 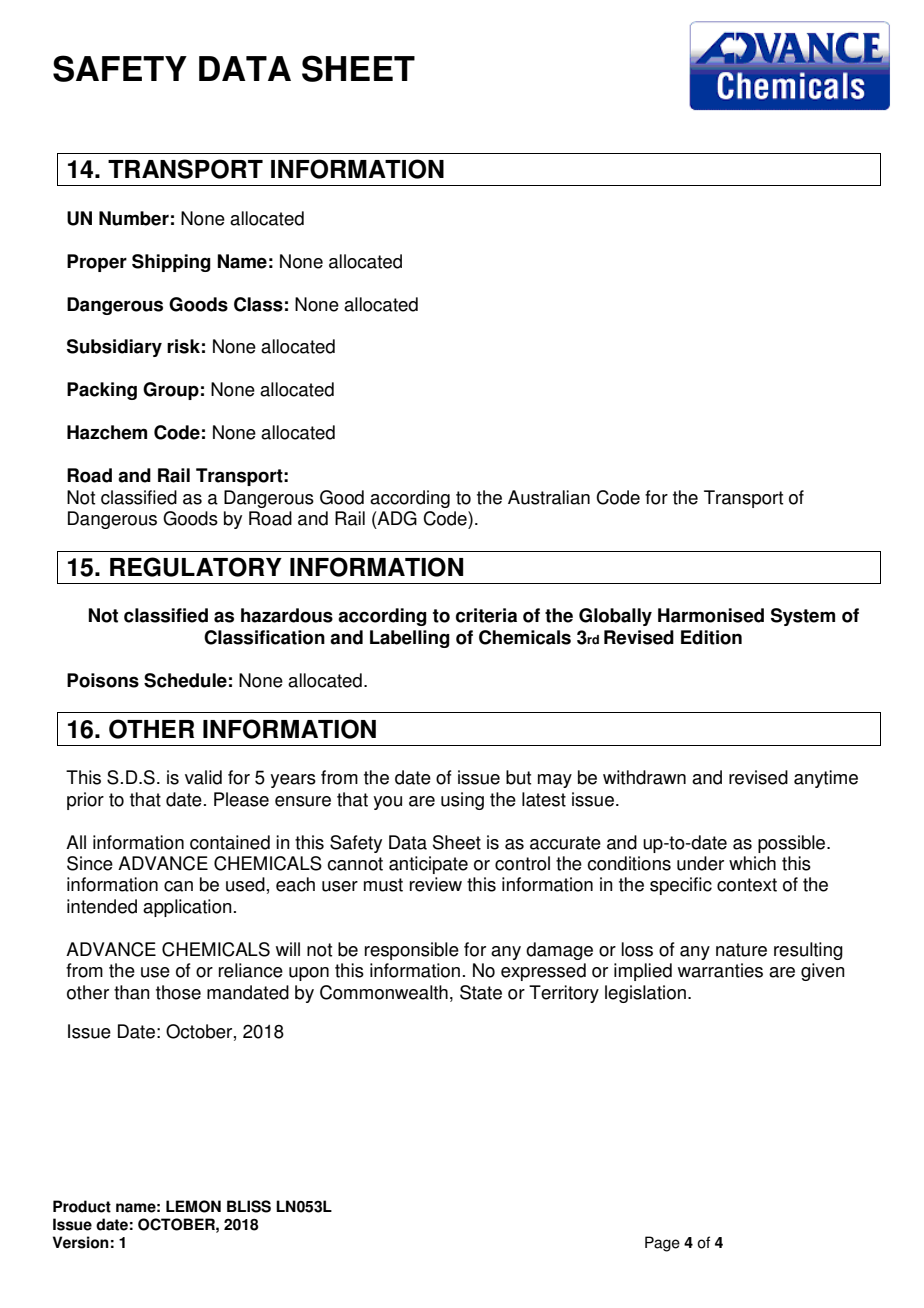 What do you see at coordinates (178, 992) in the screenshot?
I see `those` at bounding box center [178, 992].
